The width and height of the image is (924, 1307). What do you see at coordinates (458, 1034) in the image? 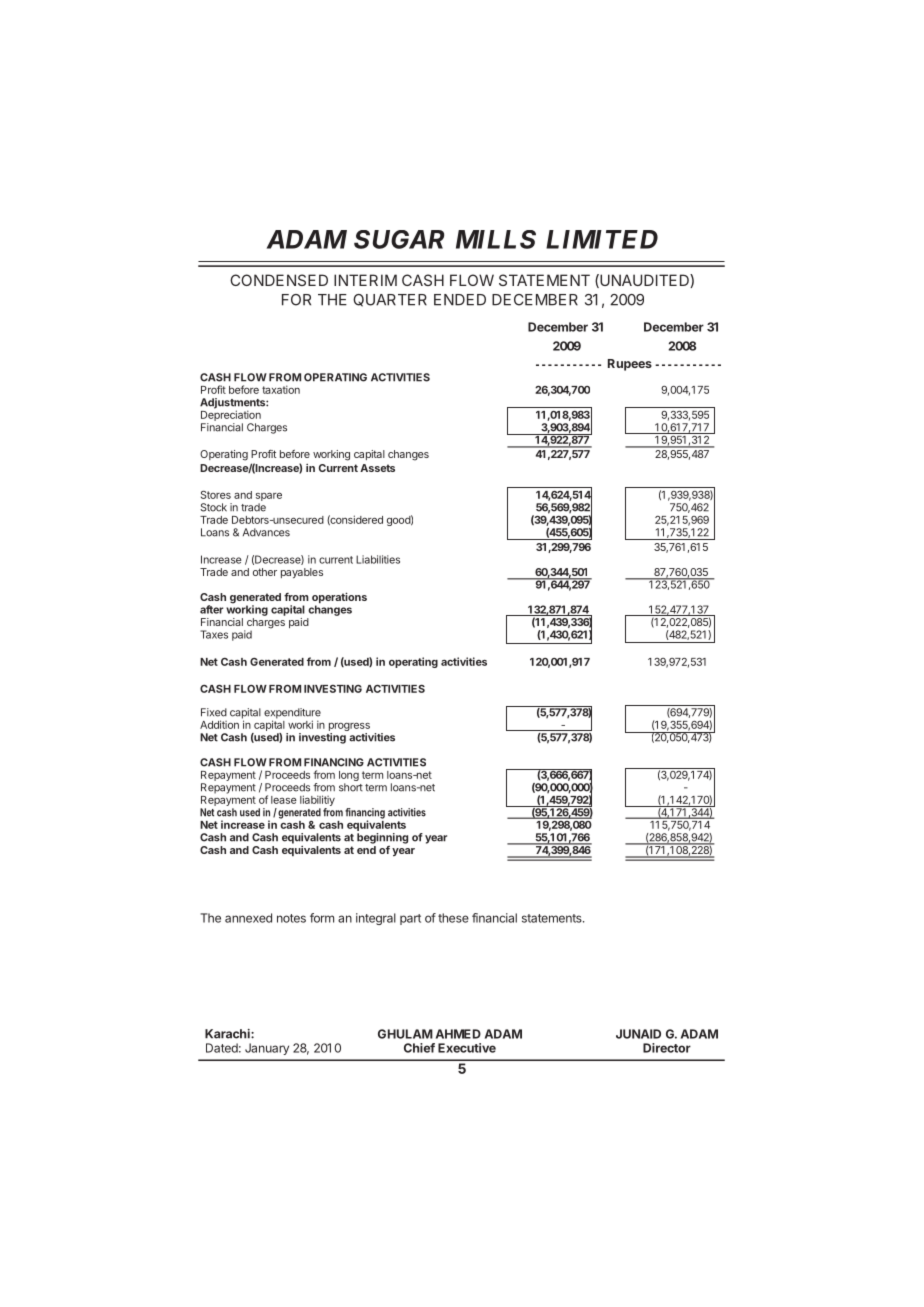
I see `AHMED` at bounding box center [458, 1034].
